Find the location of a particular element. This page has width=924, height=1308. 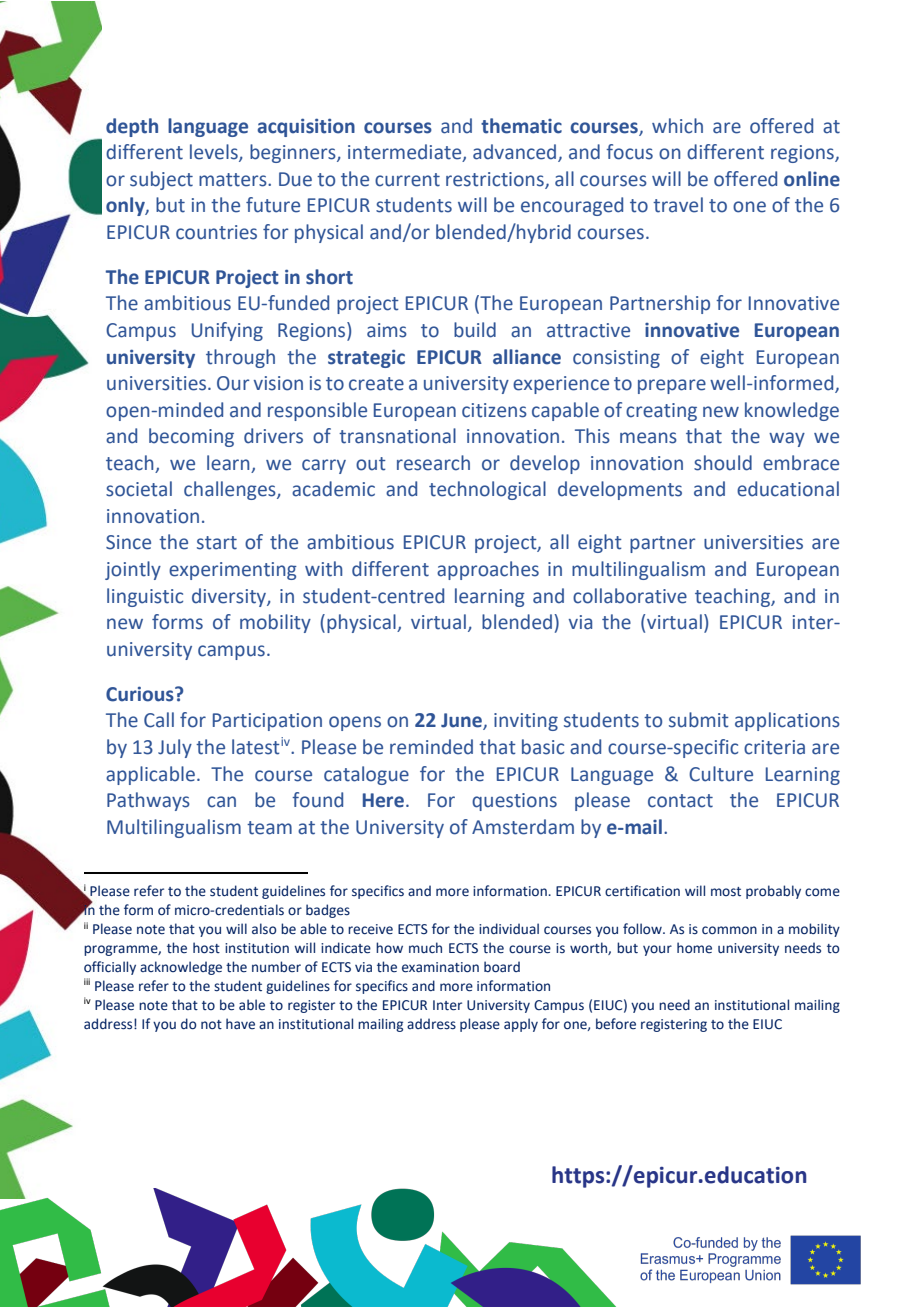

collaborative is located at coordinates (630, 596).
